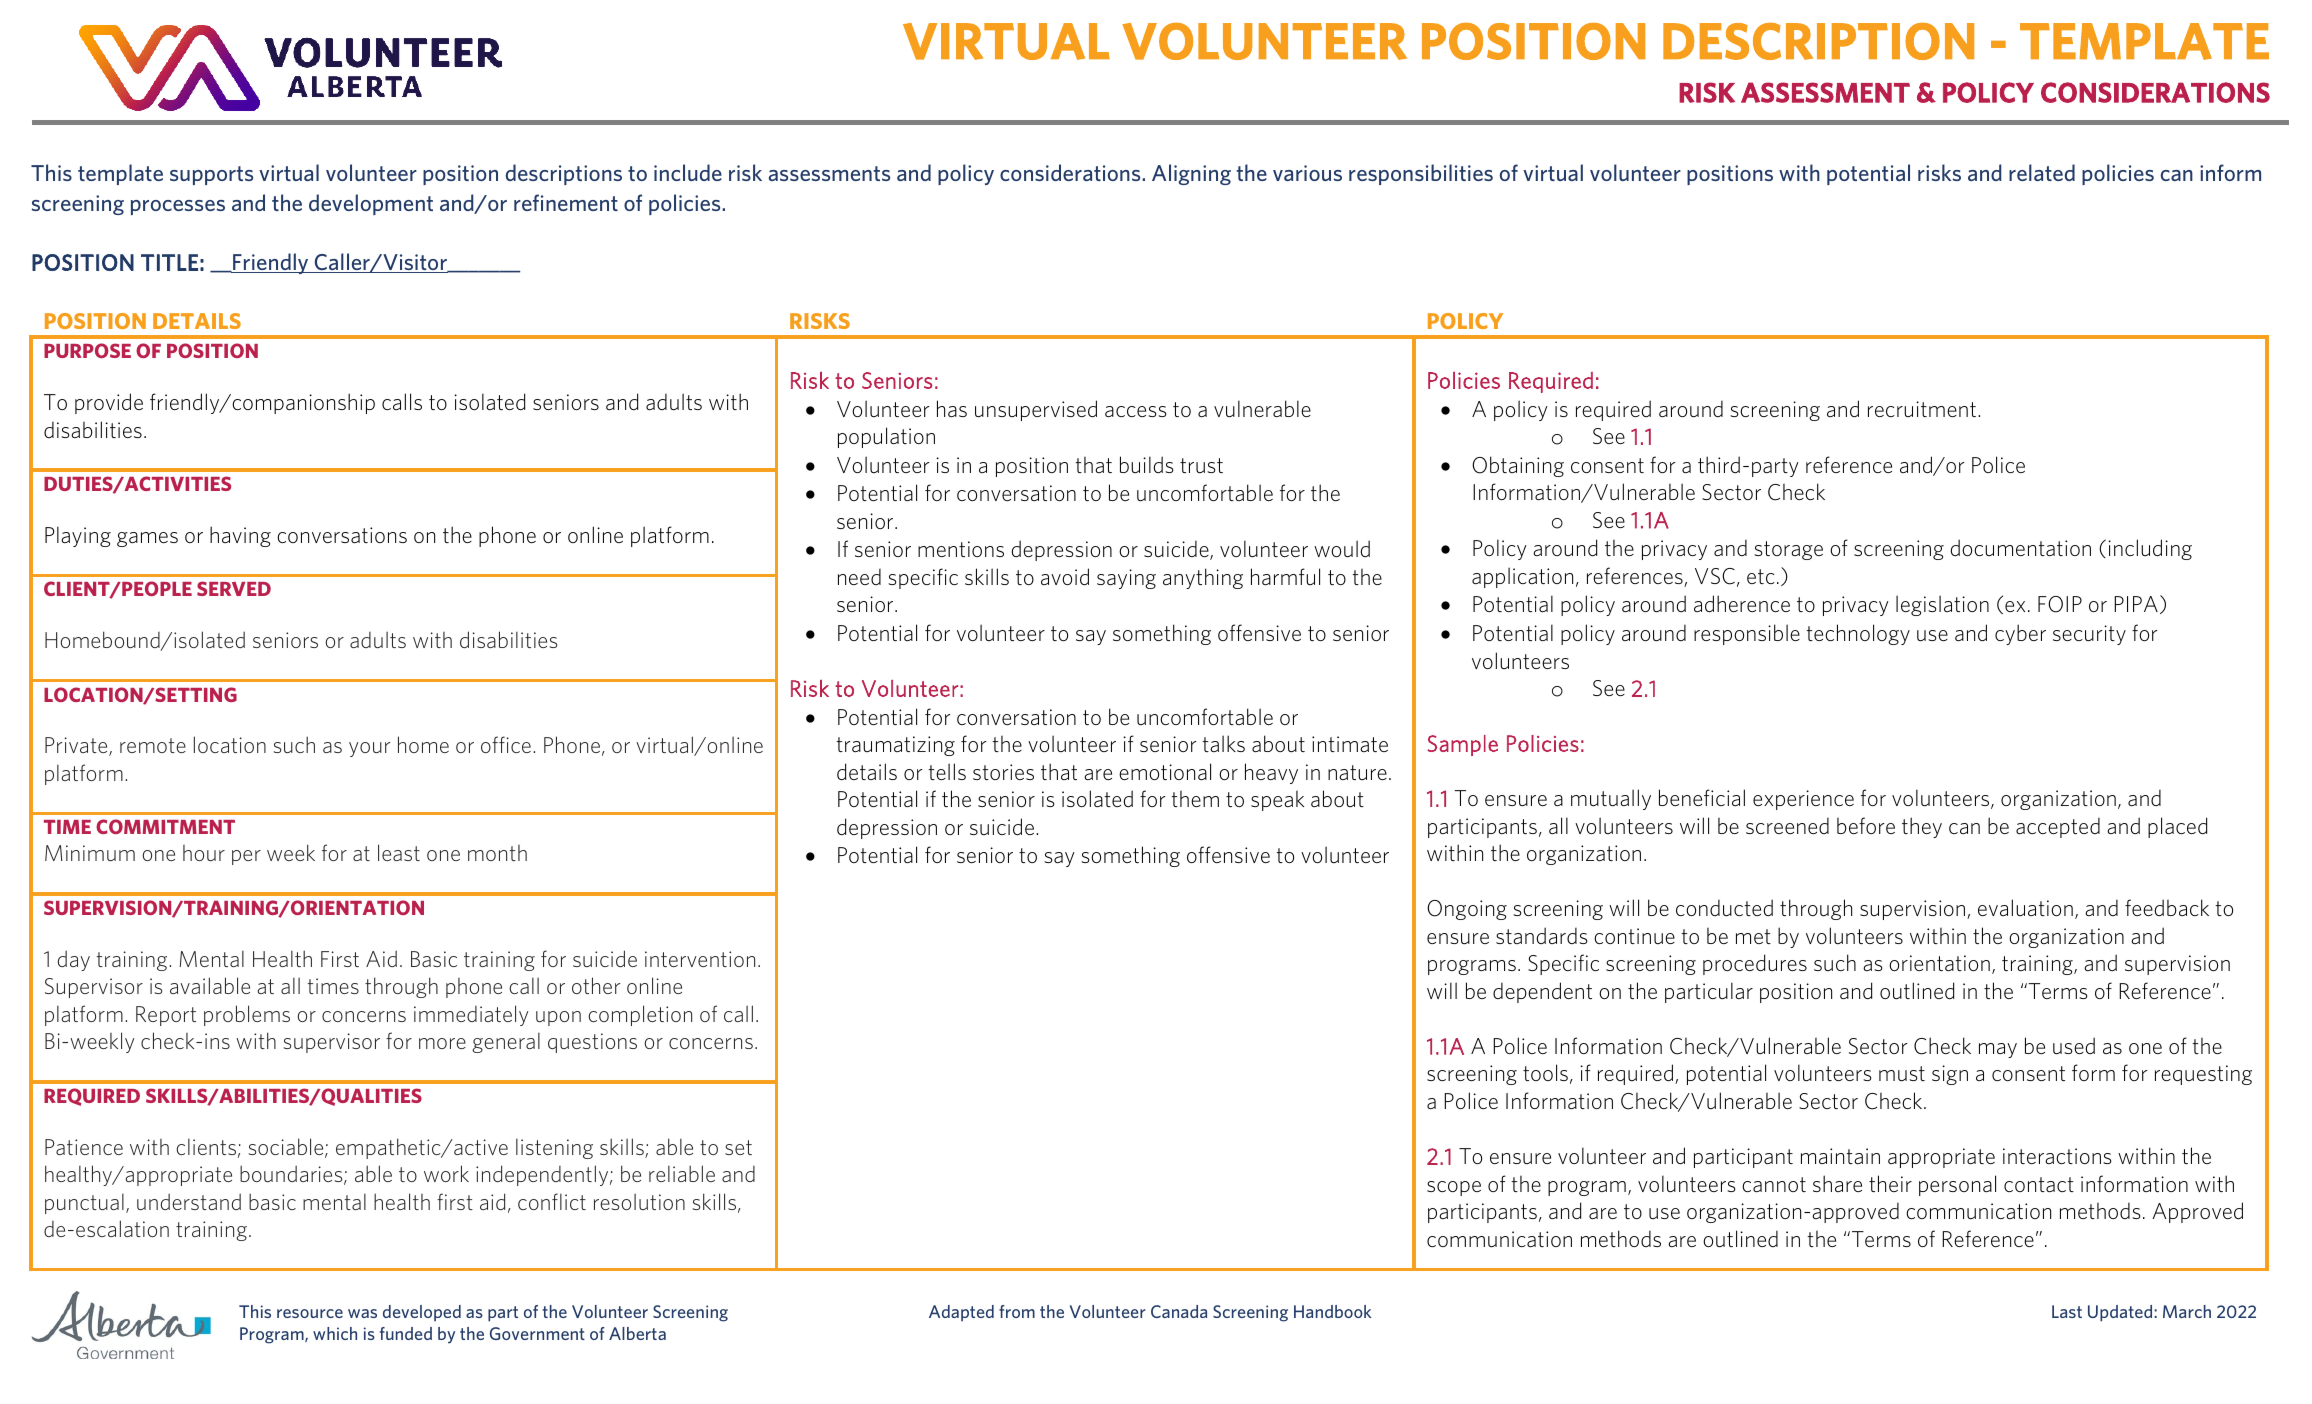 This document has height=1404, width=2312. I want to click on your, so click(369, 749).
